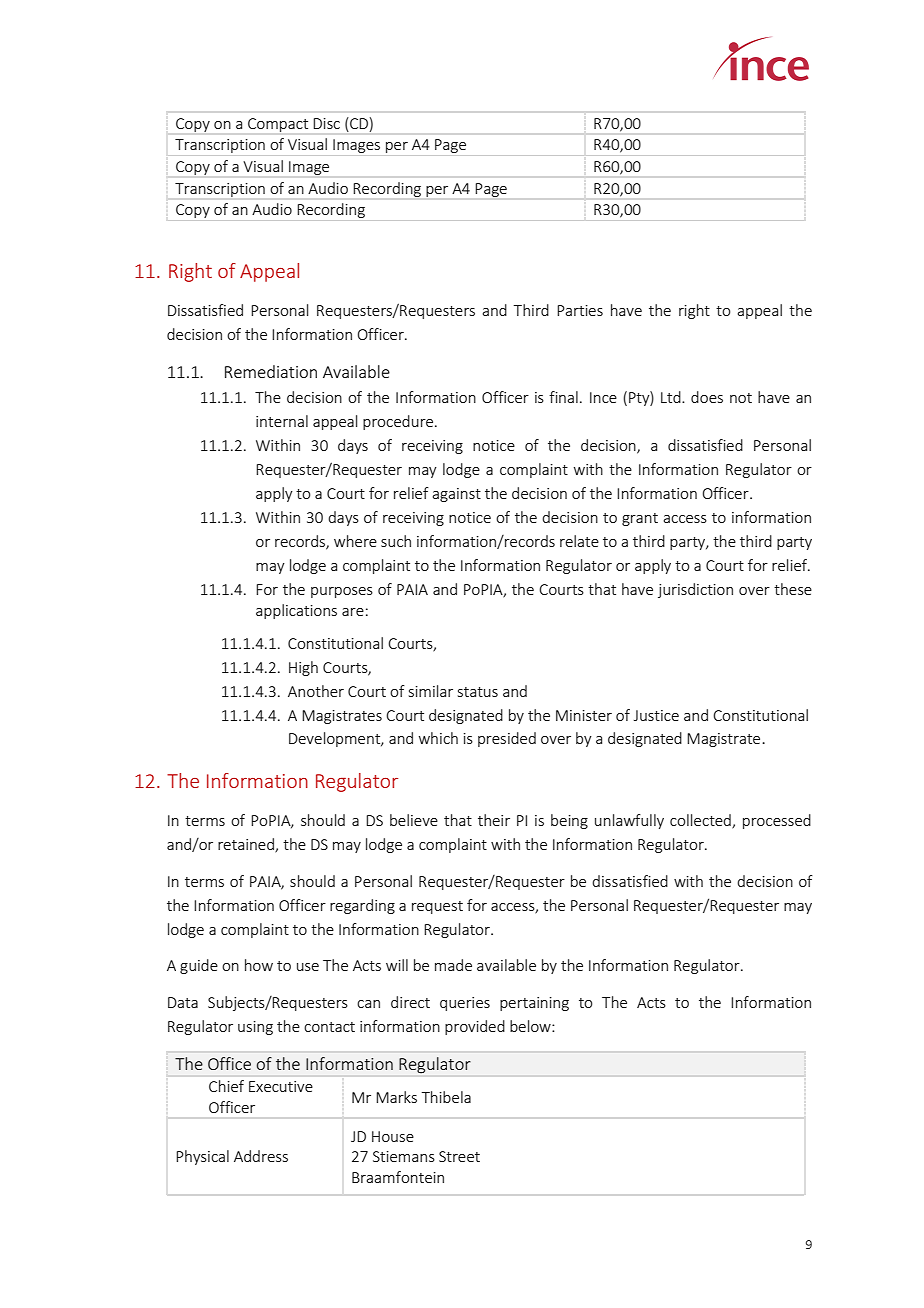  What do you see at coordinates (531, 1026) in the page?
I see `below` at bounding box center [531, 1026].
